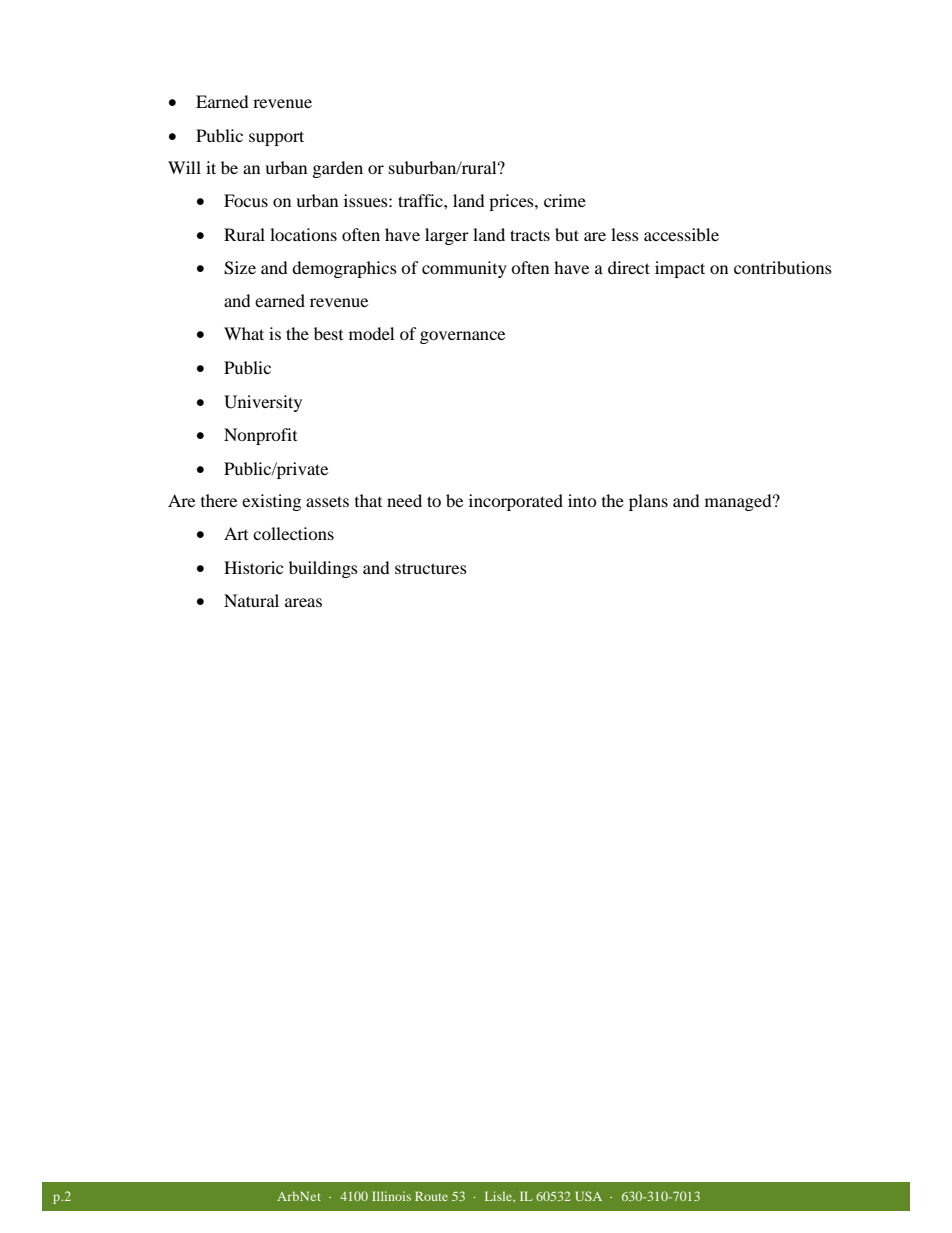  What do you see at coordinates (251, 600) in the document?
I see `Natural` at bounding box center [251, 600].
